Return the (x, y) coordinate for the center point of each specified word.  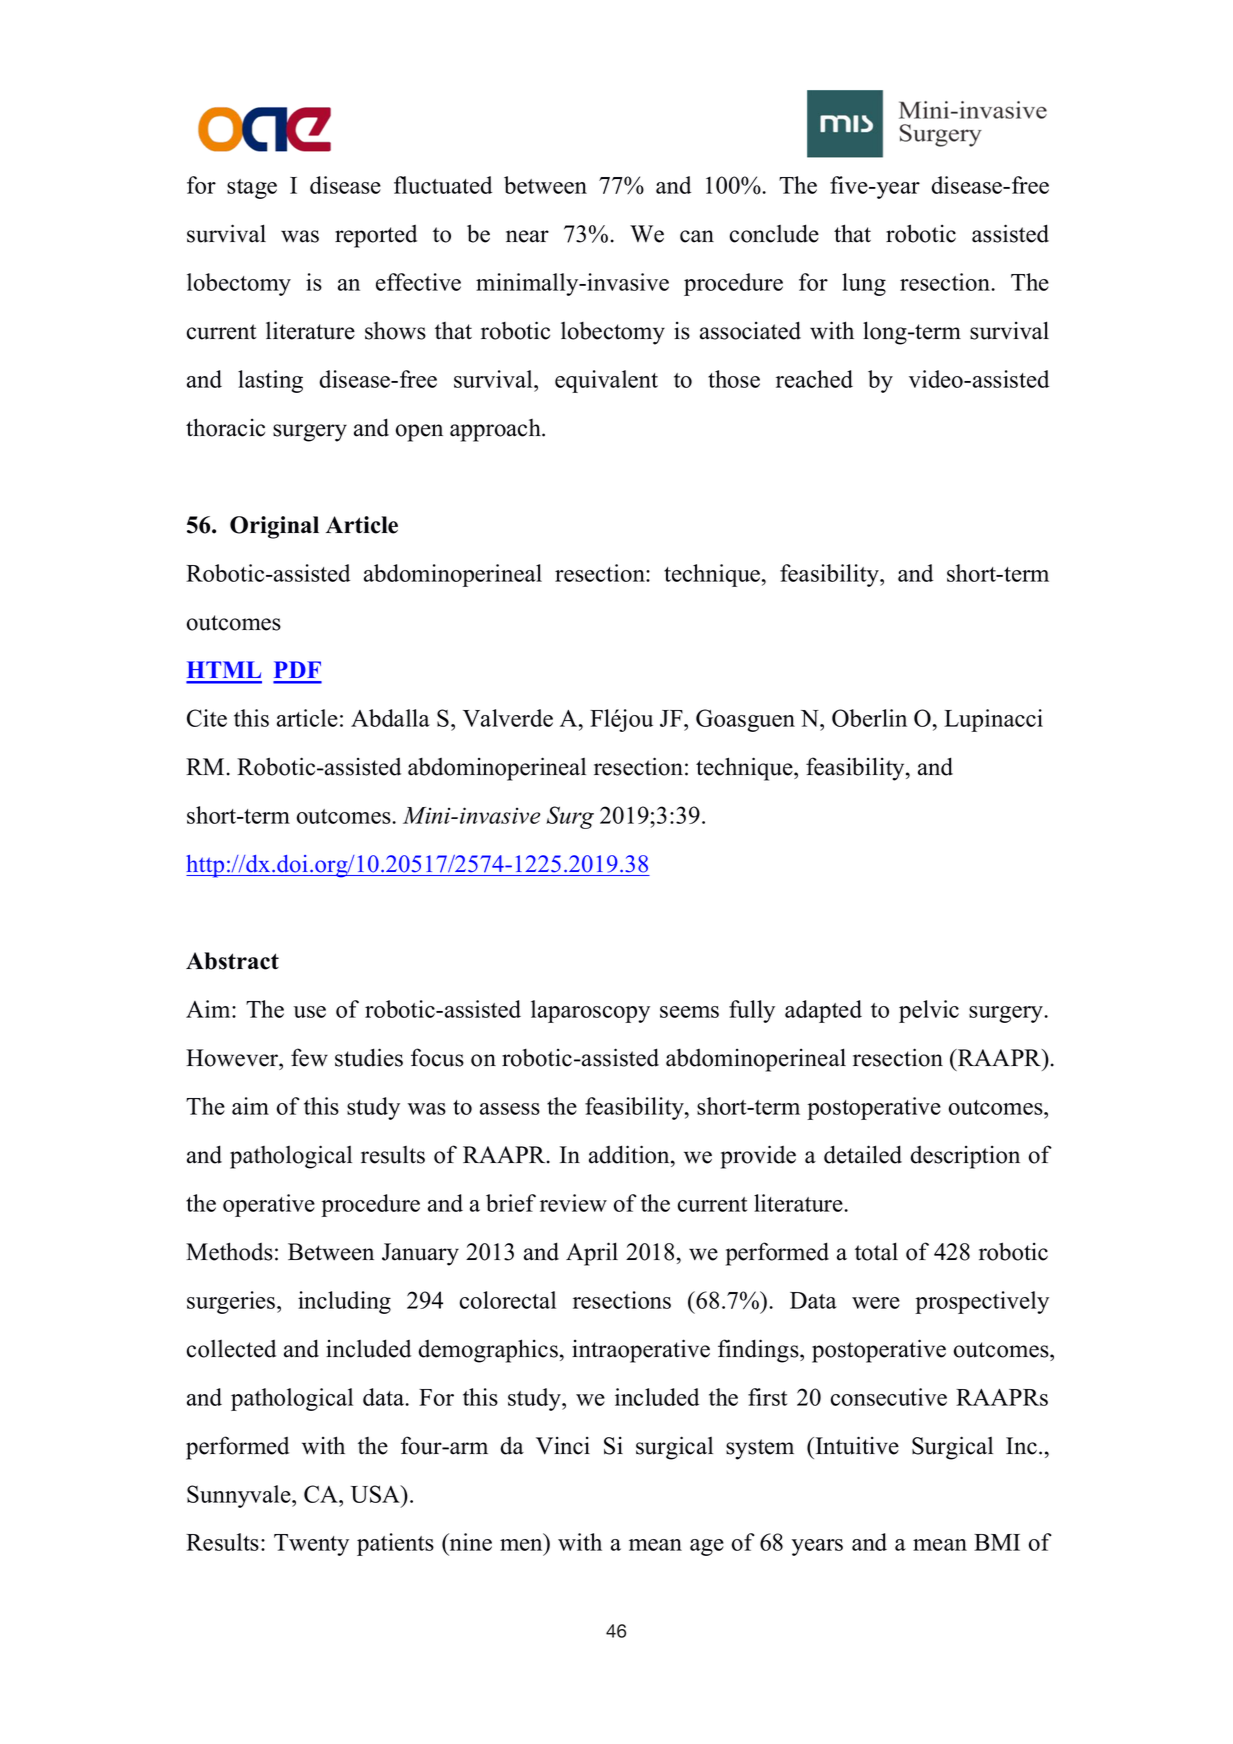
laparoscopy (590, 1011)
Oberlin (869, 718)
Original (274, 527)
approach (496, 430)
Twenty (311, 1545)
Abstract (232, 961)
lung (864, 284)
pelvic (929, 1011)
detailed (863, 1154)
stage (252, 189)
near (527, 236)
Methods (229, 1251)
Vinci (563, 1446)
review (573, 1203)
